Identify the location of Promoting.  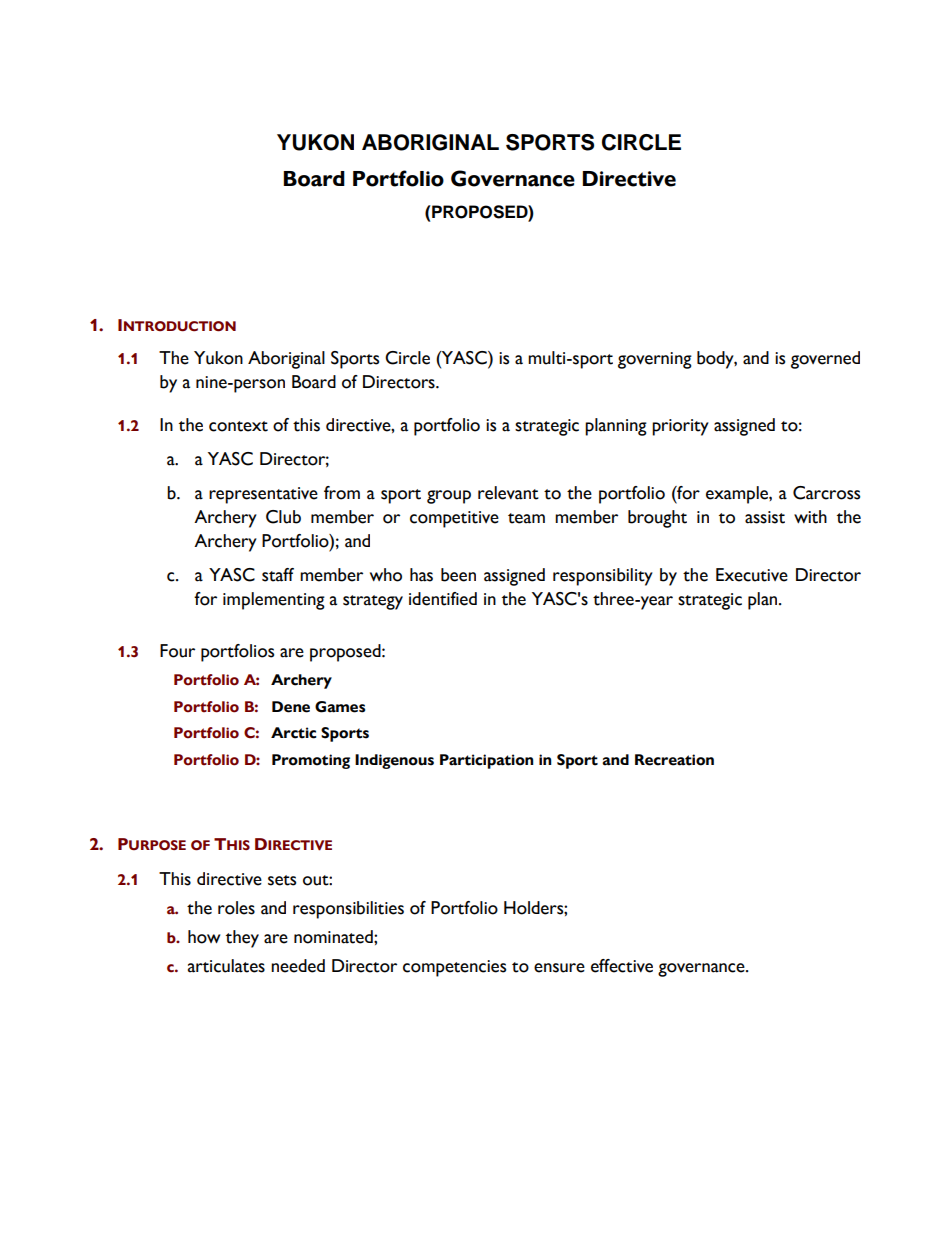
(311, 761).
